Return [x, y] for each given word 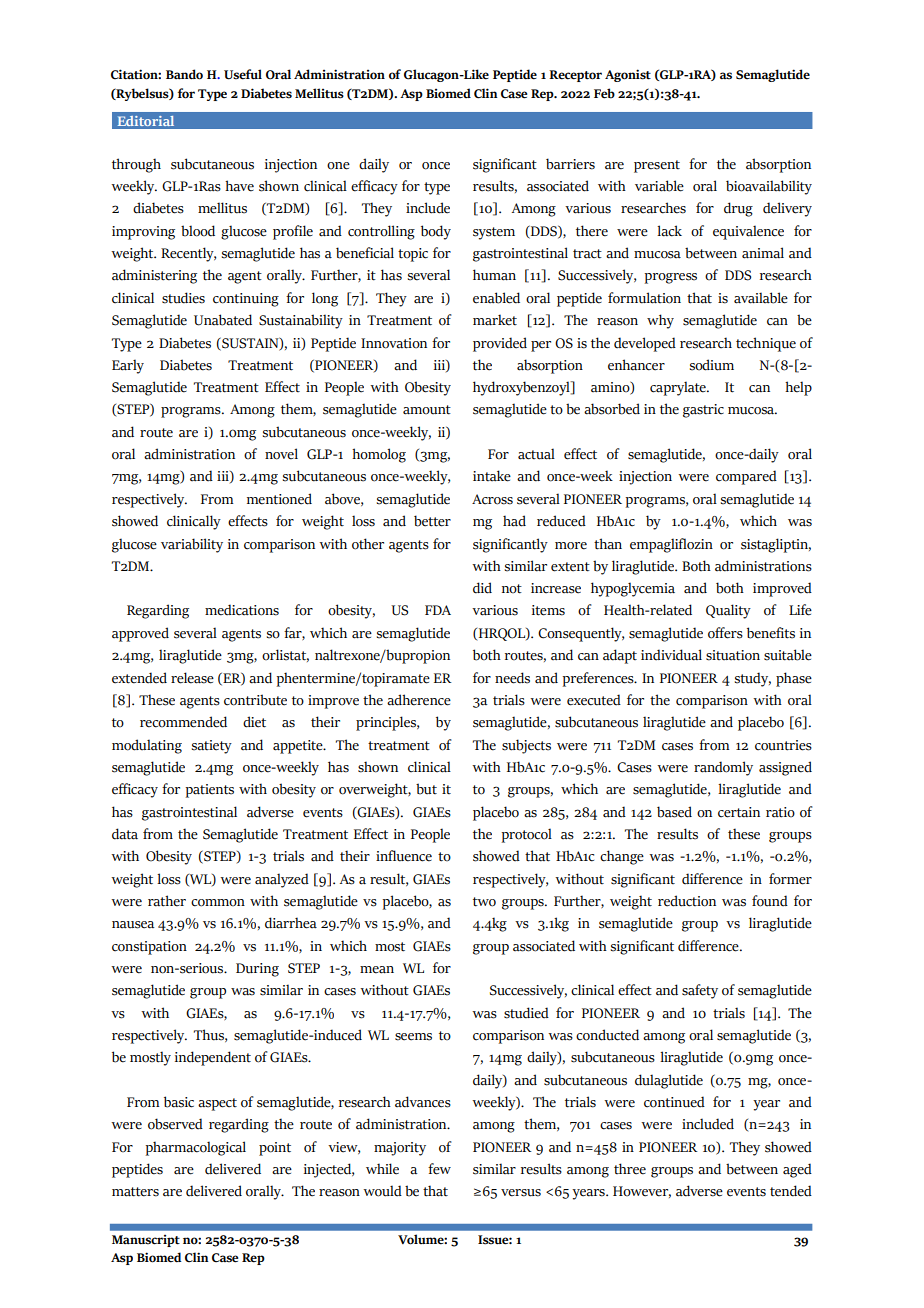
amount [427, 410]
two [484, 902]
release [192, 678]
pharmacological [196, 1148]
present [657, 166]
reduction [687, 901]
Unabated [223, 320]
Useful [243, 74]
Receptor [575, 76]
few [439, 1169]
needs [512, 678]
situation [733, 655]
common [218, 903]
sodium [712, 365]
